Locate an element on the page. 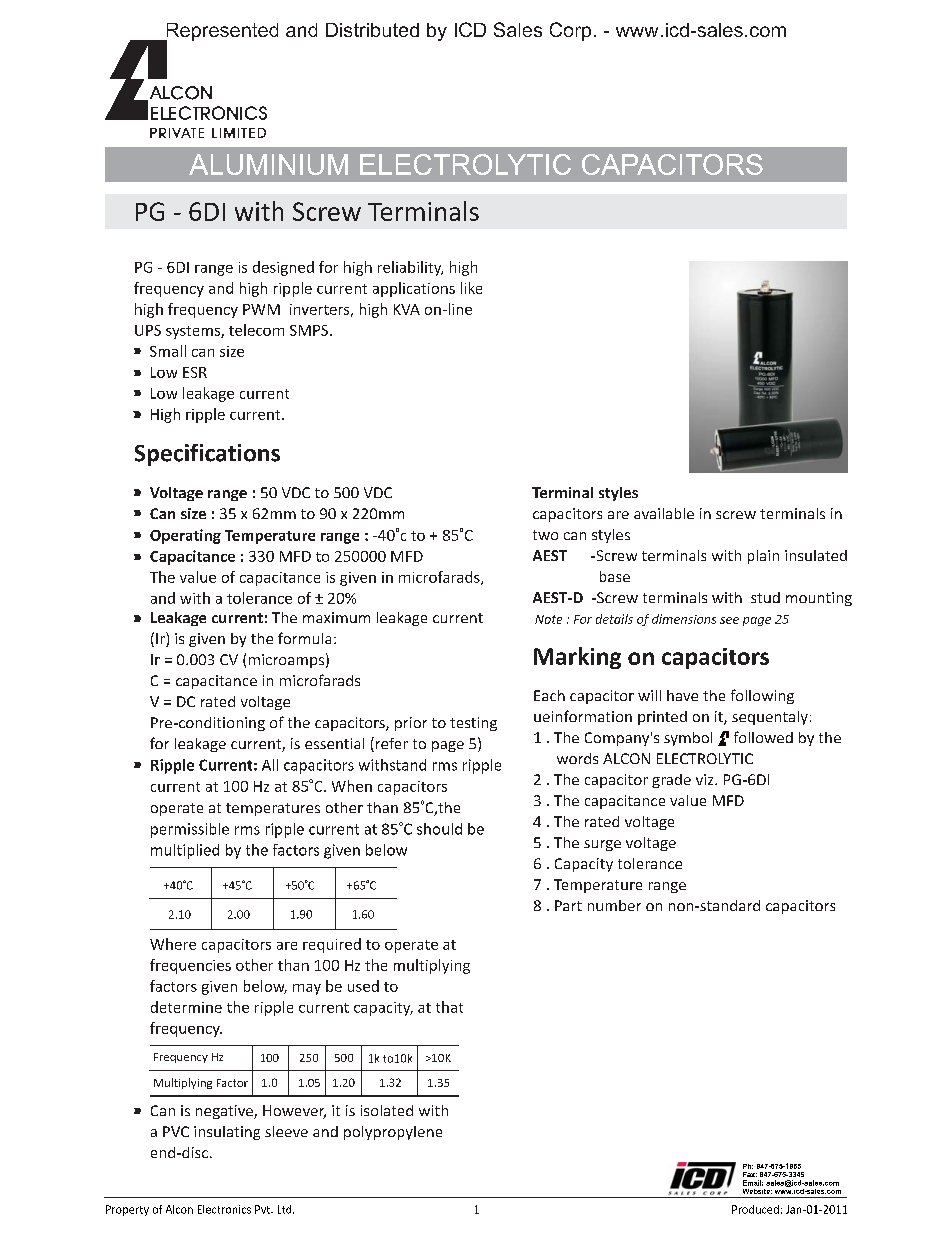  Email is located at coordinates (753, 1183).
